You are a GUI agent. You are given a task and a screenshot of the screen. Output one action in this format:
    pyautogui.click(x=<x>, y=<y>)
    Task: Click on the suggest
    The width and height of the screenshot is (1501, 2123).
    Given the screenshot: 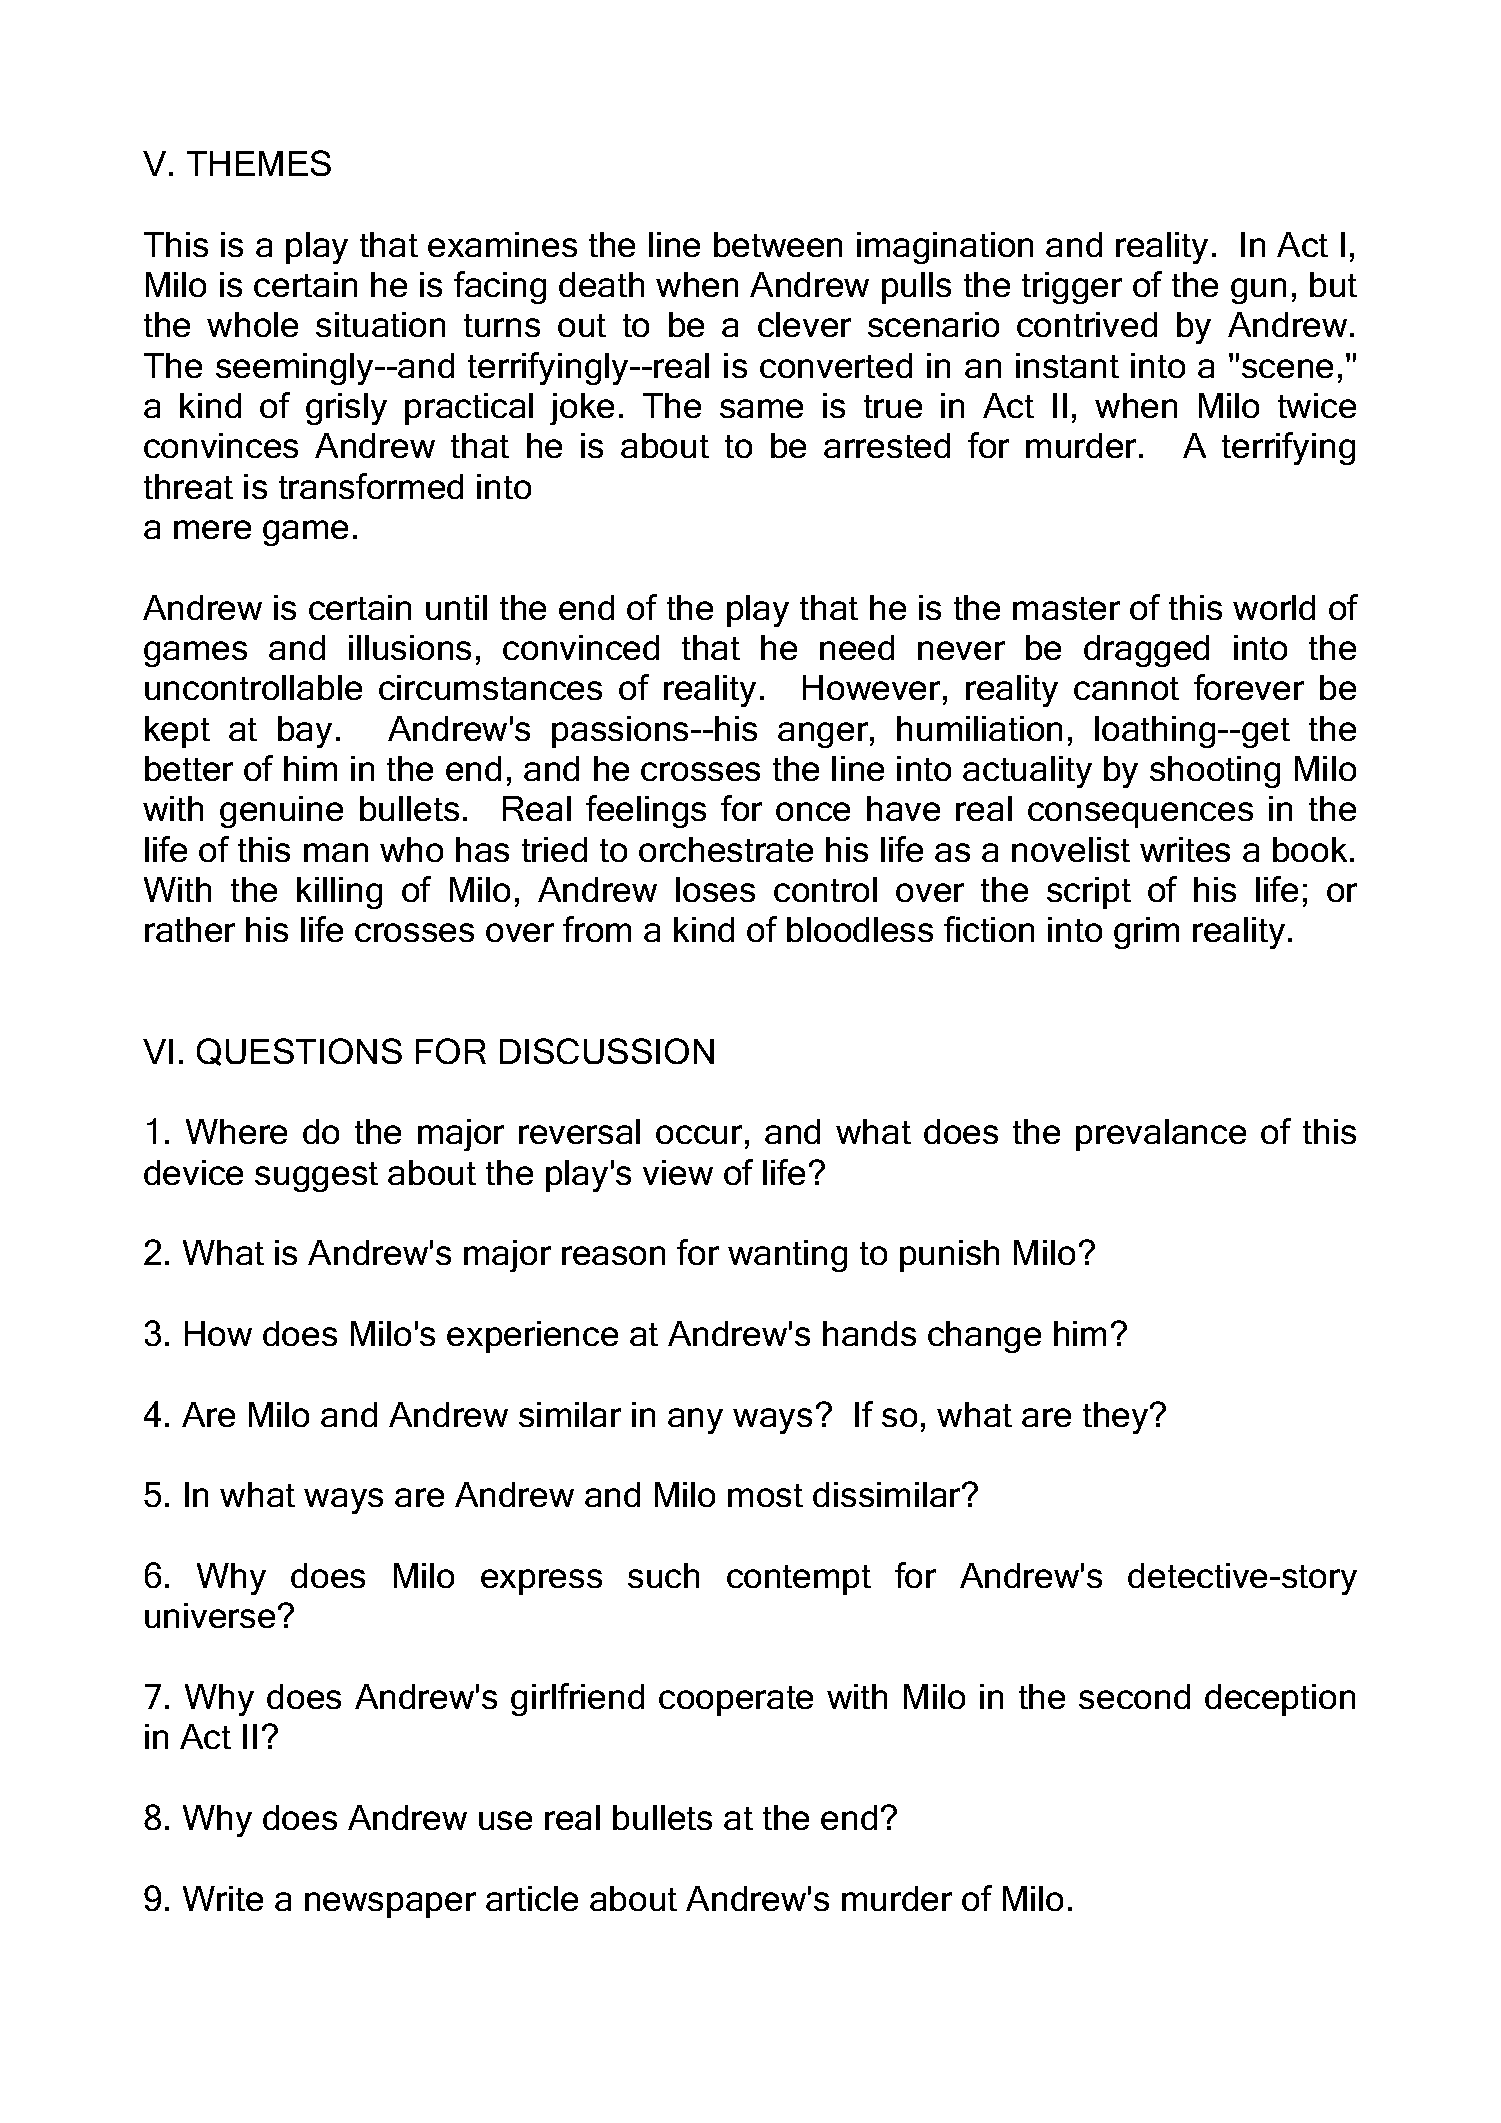 What is the action you would take?
    pyautogui.click(x=316, y=1177)
